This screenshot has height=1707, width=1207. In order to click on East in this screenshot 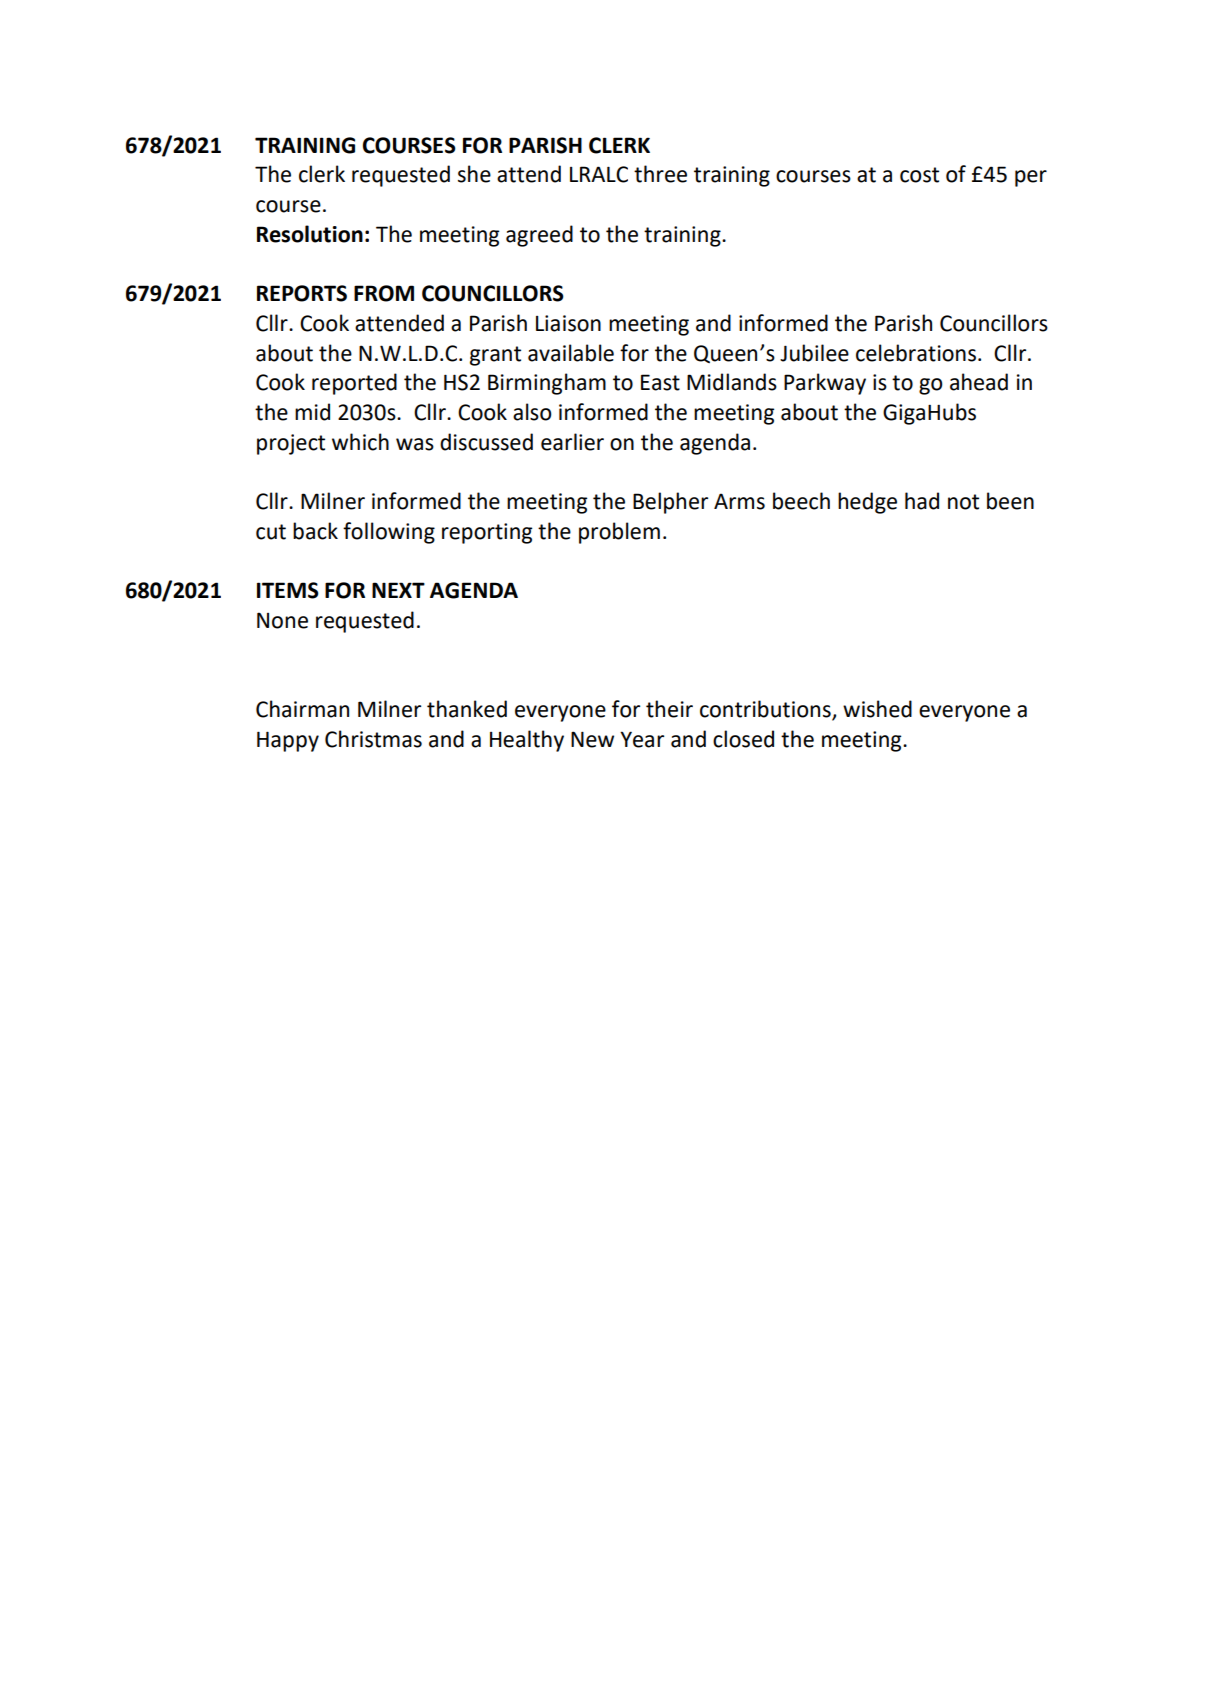, I will do `click(660, 382)`.
